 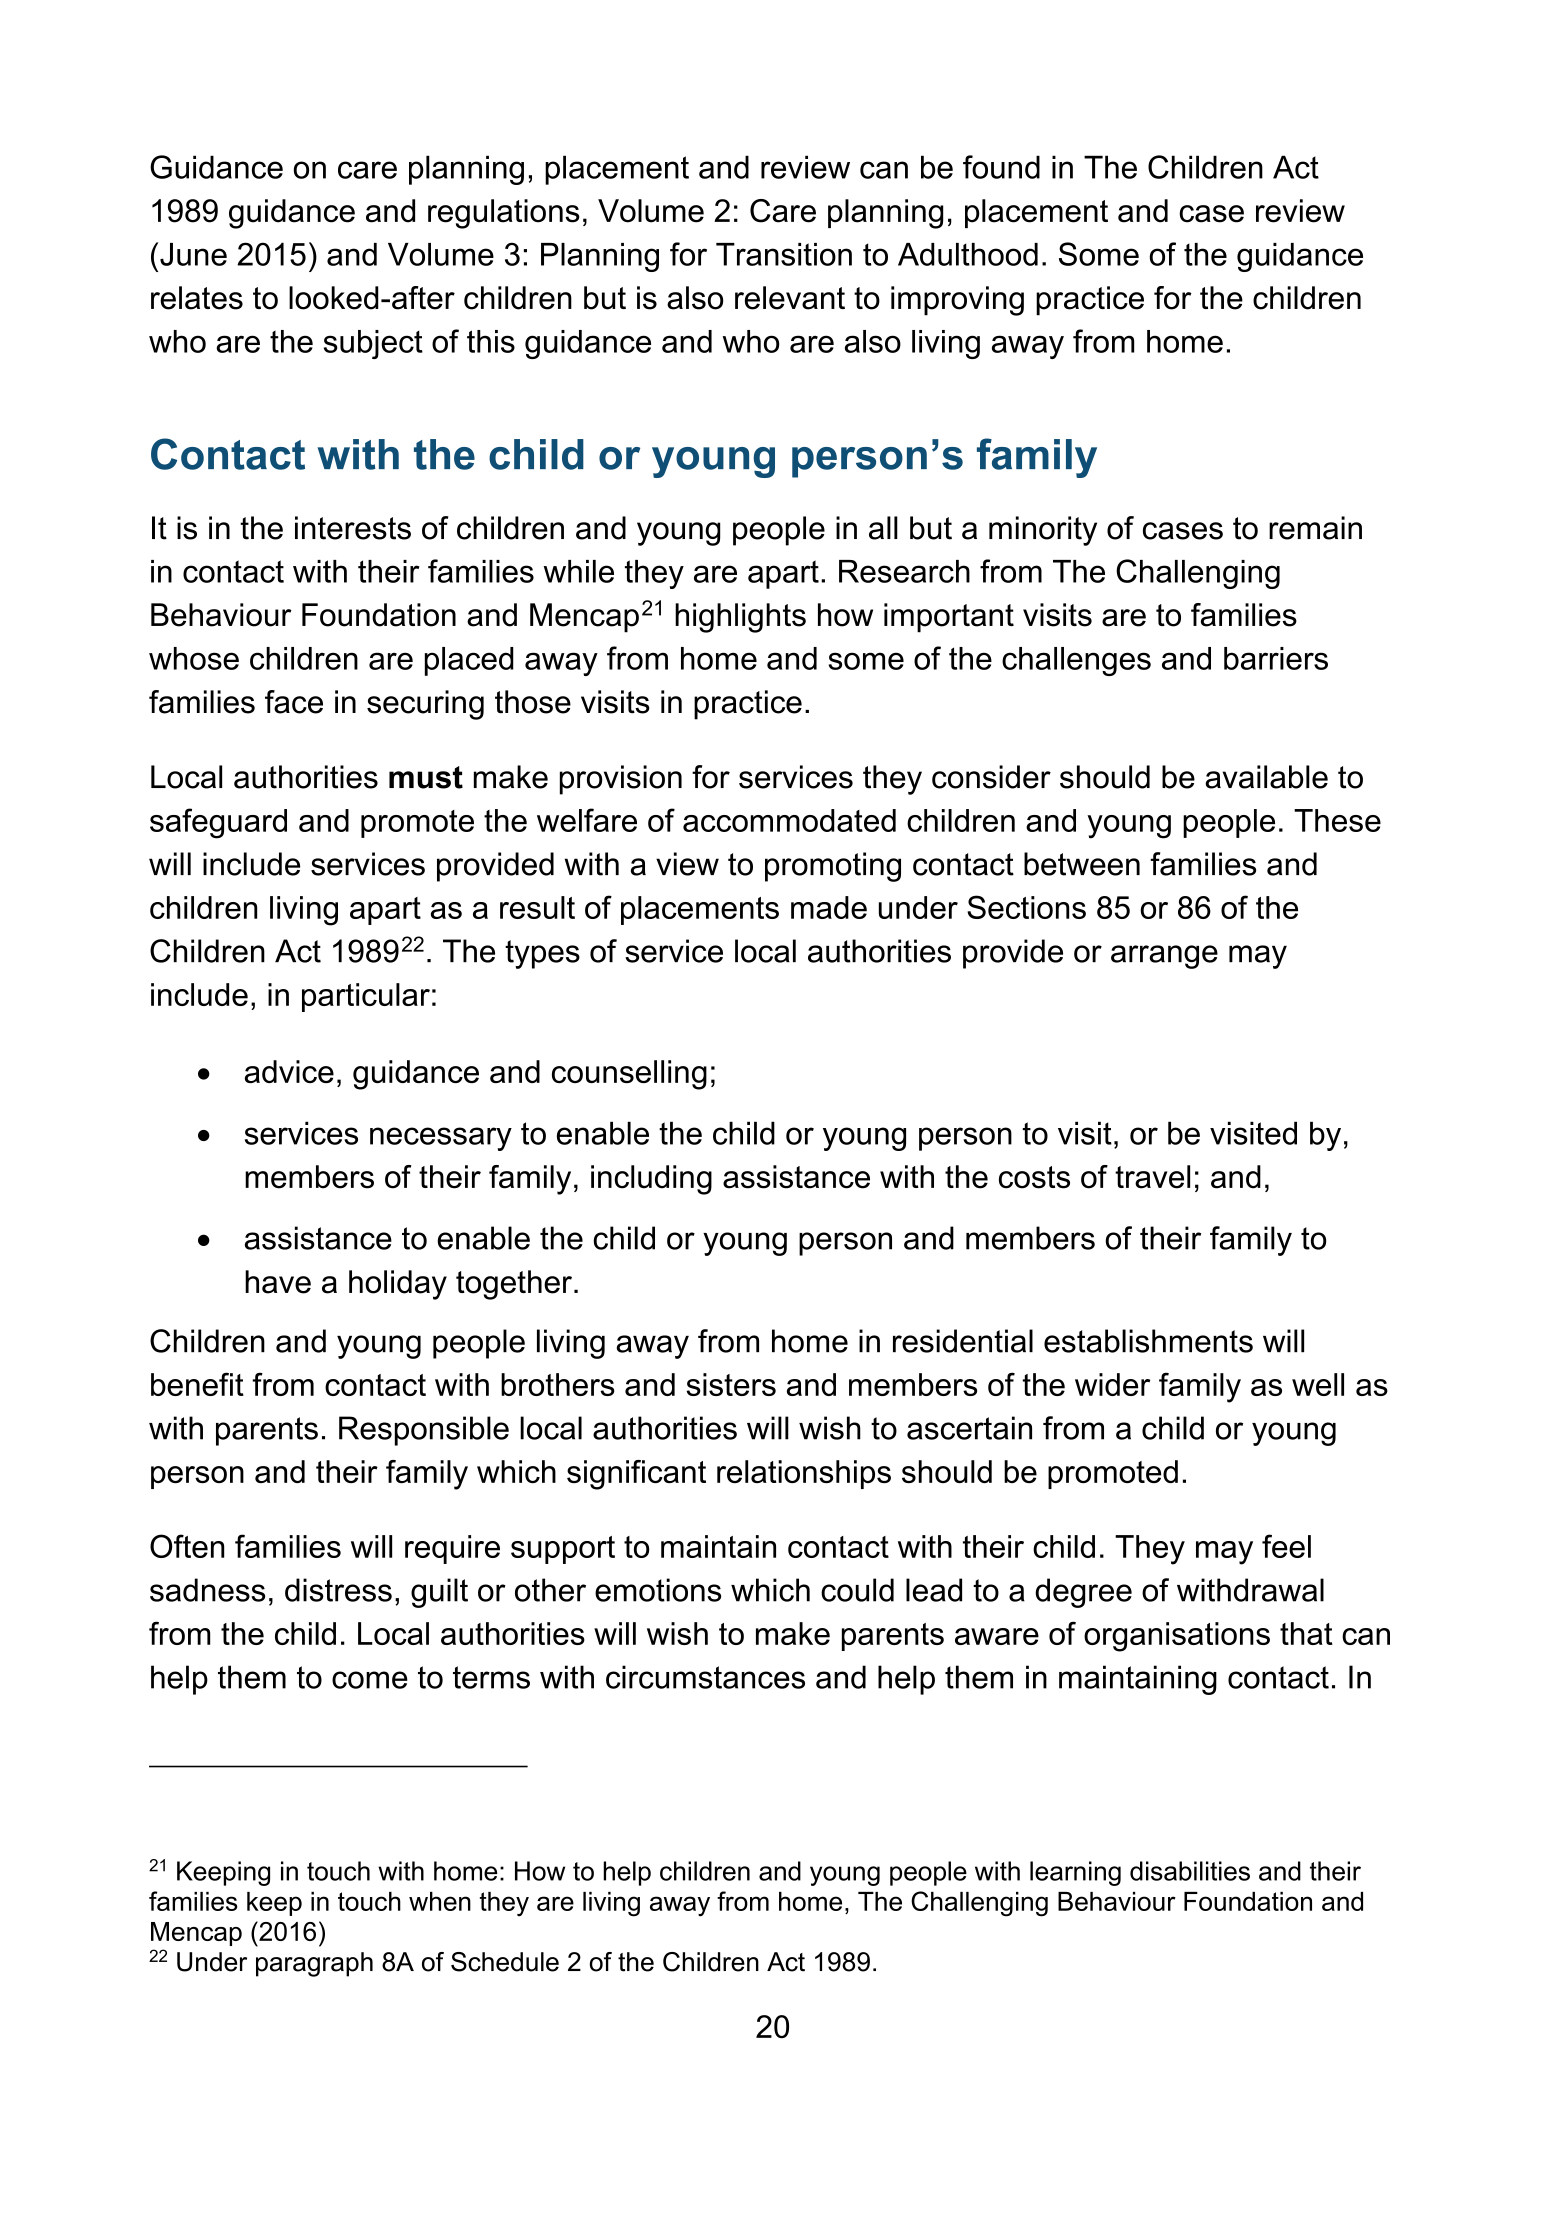 What do you see at coordinates (968, 254) in the document?
I see `Adulthood` at bounding box center [968, 254].
